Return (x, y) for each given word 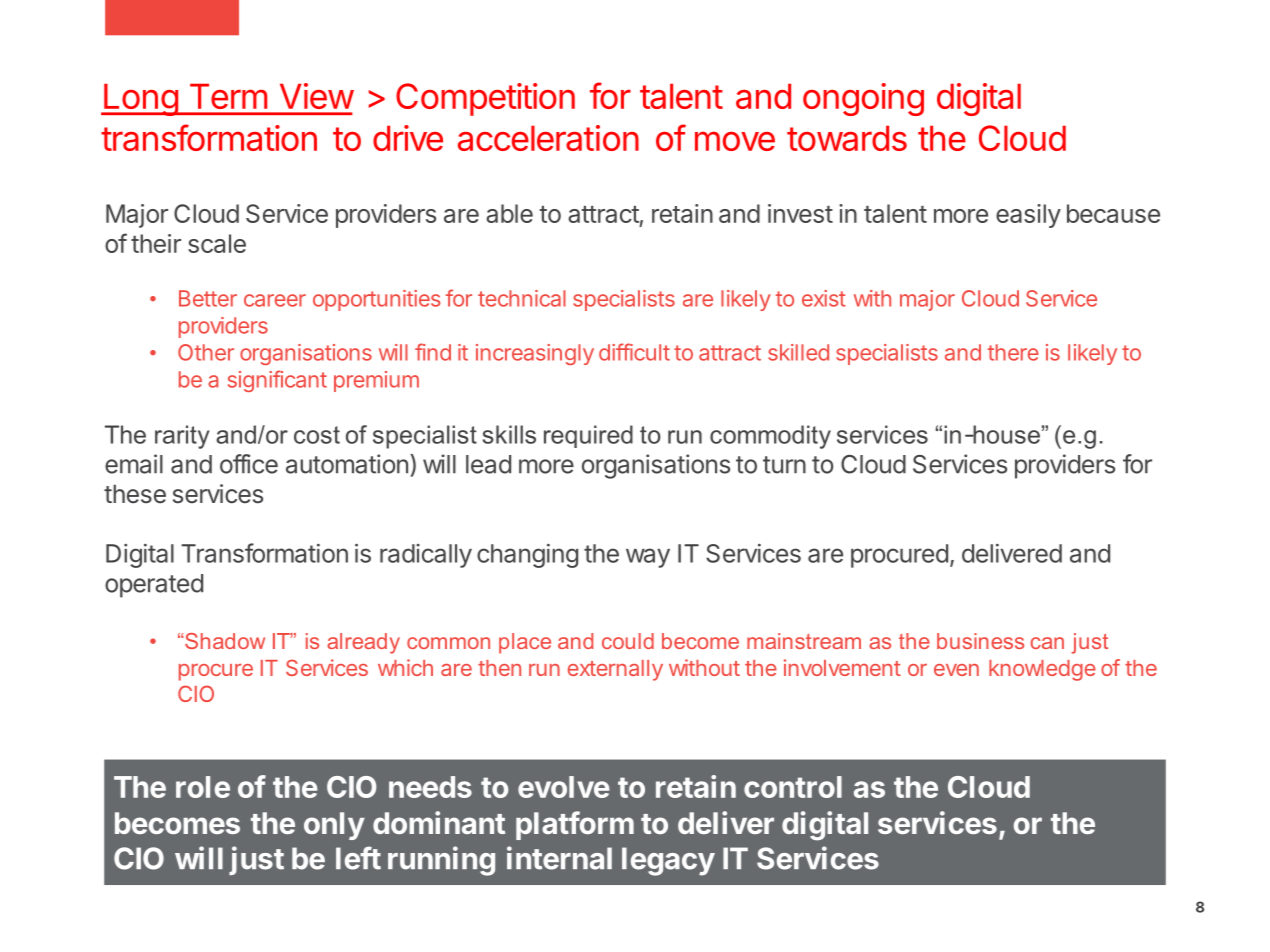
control (793, 787)
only (334, 826)
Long (140, 99)
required (588, 436)
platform (575, 825)
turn (784, 465)
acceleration (548, 138)
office (249, 464)
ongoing (863, 99)
